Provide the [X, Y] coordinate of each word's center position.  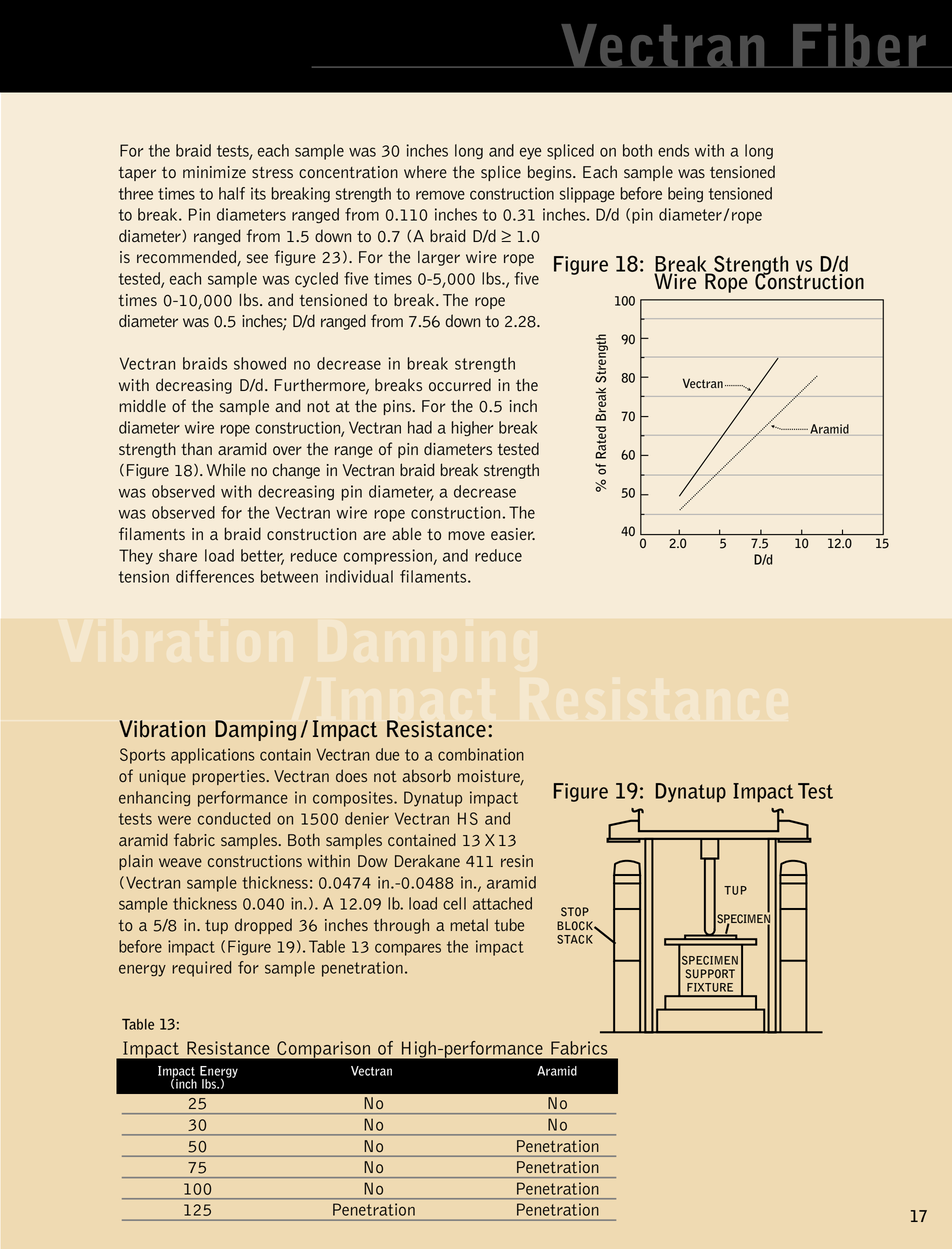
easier [513, 534]
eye [530, 153]
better [262, 556]
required [201, 969]
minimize [214, 172]
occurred [460, 385]
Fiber [859, 46]
